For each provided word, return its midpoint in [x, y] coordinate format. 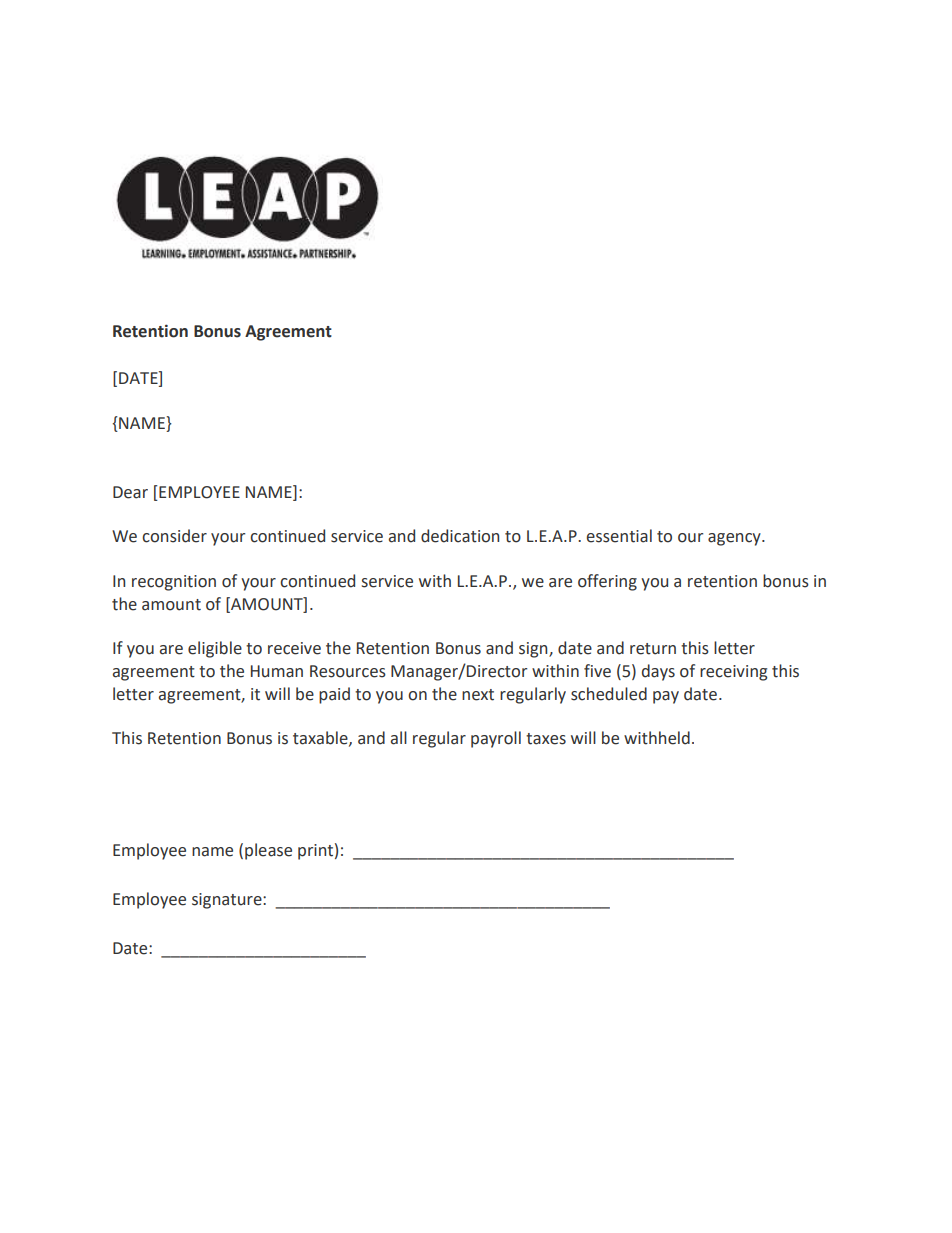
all [399, 738]
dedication [460, 536]
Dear [130, 492]
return [653, 649]
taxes [546, 739]
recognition [174, 583]
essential [619, 536]
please [268, 851]
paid [334, 695]
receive [294, 648]
